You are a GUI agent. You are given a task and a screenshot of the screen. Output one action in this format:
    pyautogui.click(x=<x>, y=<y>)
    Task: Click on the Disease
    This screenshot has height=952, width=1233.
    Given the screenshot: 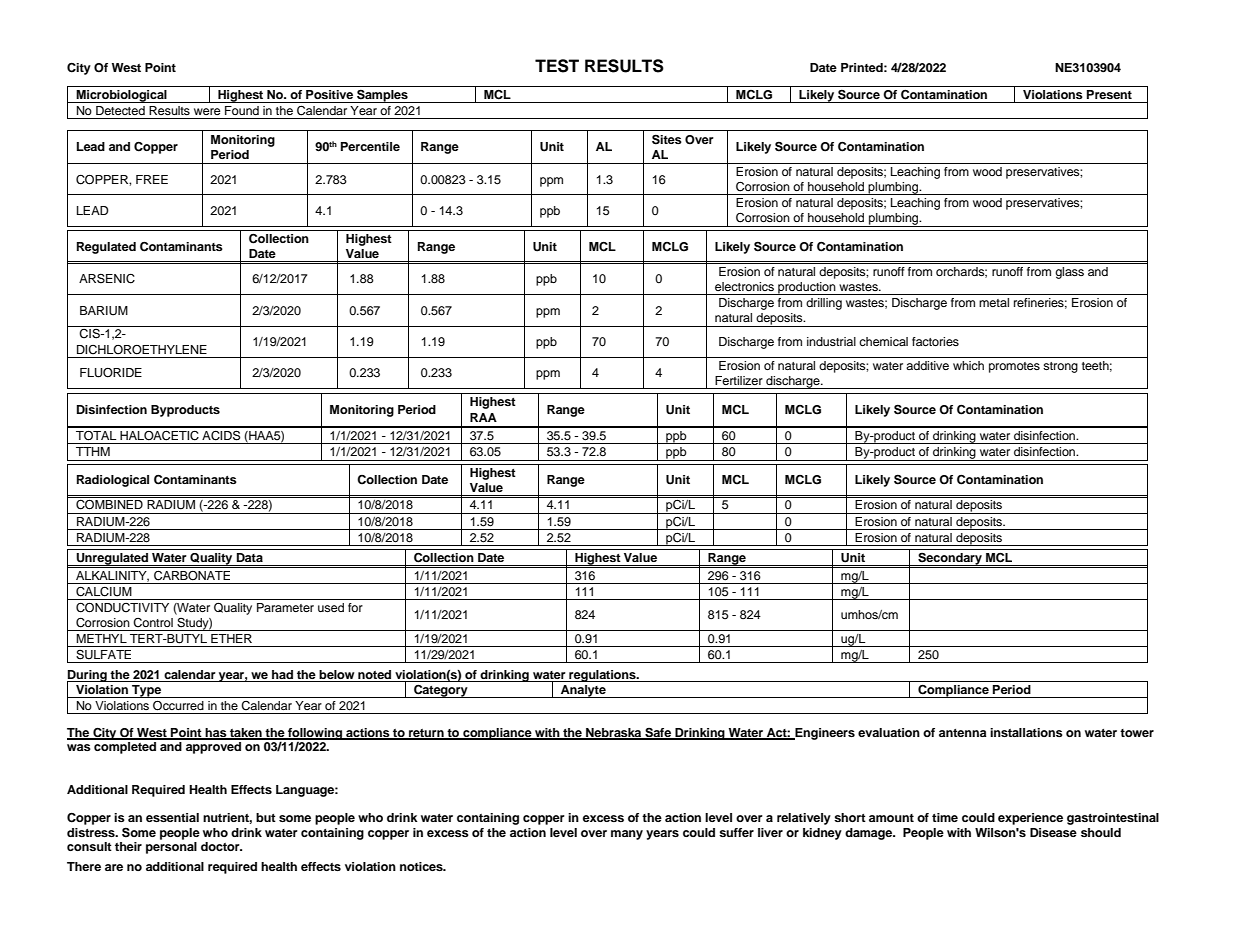 What is the action you would take?
    pyautogui.click(x=1053, y=832)
